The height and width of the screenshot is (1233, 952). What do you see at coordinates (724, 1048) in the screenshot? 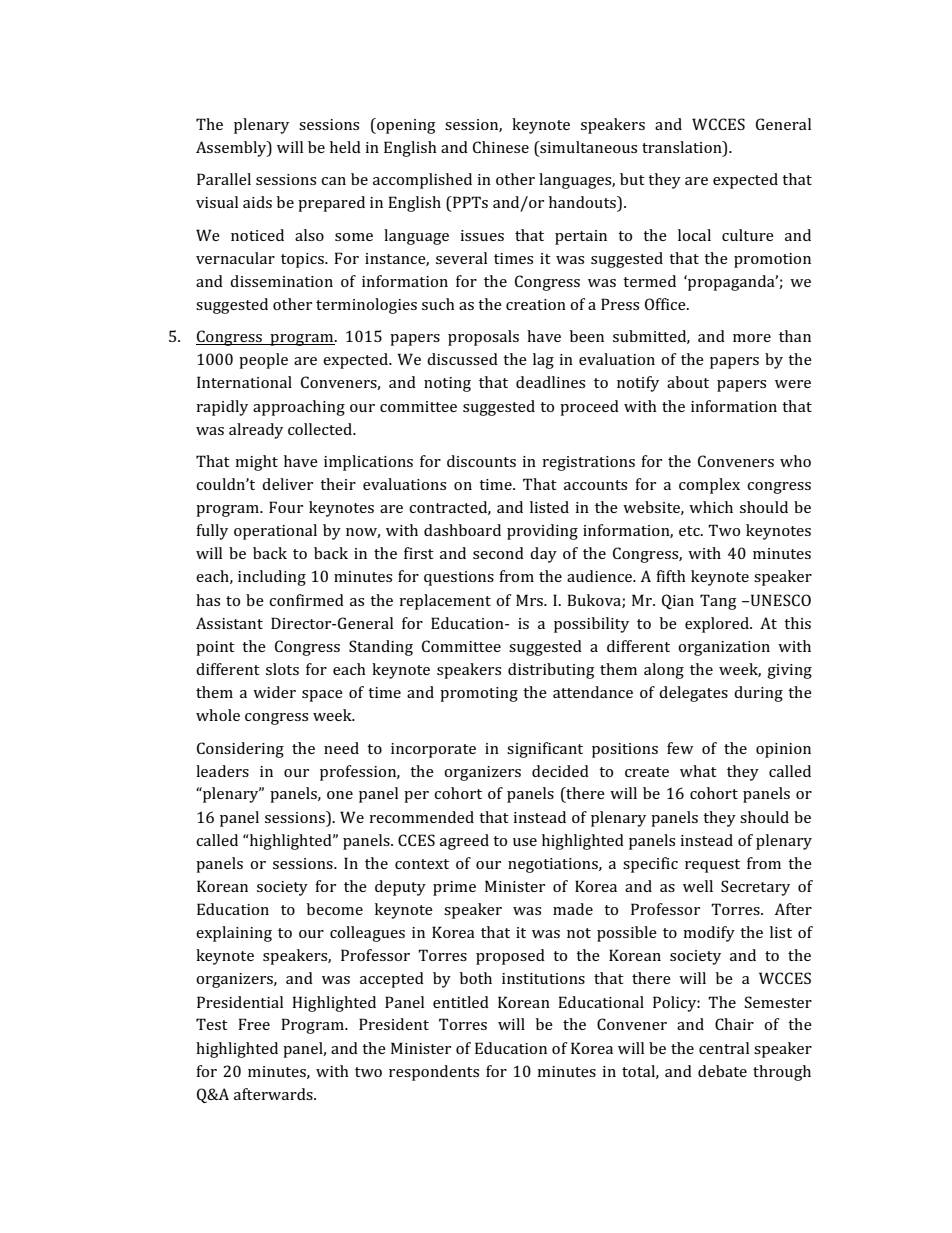
I see `central` at bounding box center [724, 1048].
